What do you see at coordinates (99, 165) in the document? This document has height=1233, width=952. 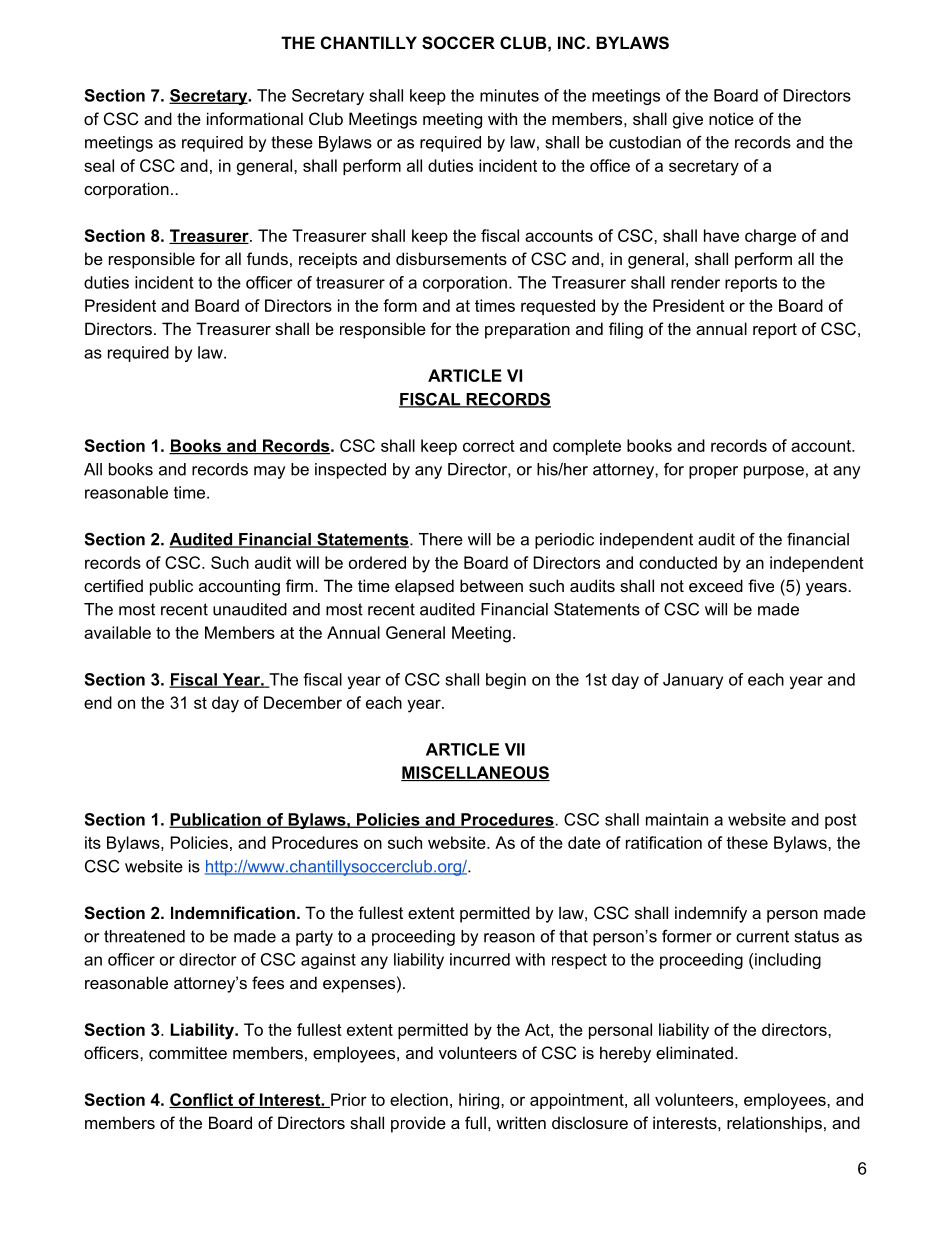 I see `seal` at bounding box center [99, 165].
